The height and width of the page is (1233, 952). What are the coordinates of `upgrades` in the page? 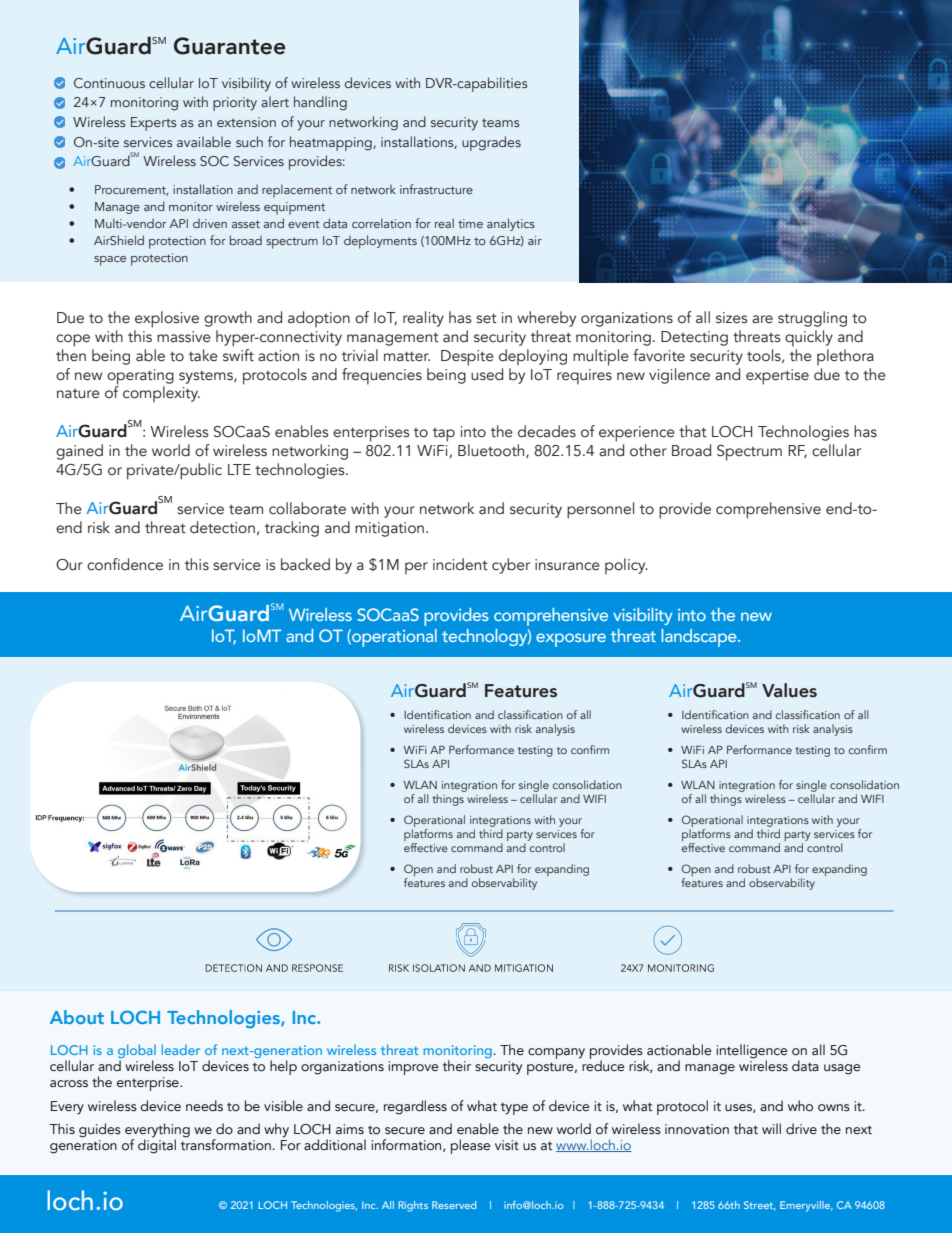 It's located at (491, 143).
